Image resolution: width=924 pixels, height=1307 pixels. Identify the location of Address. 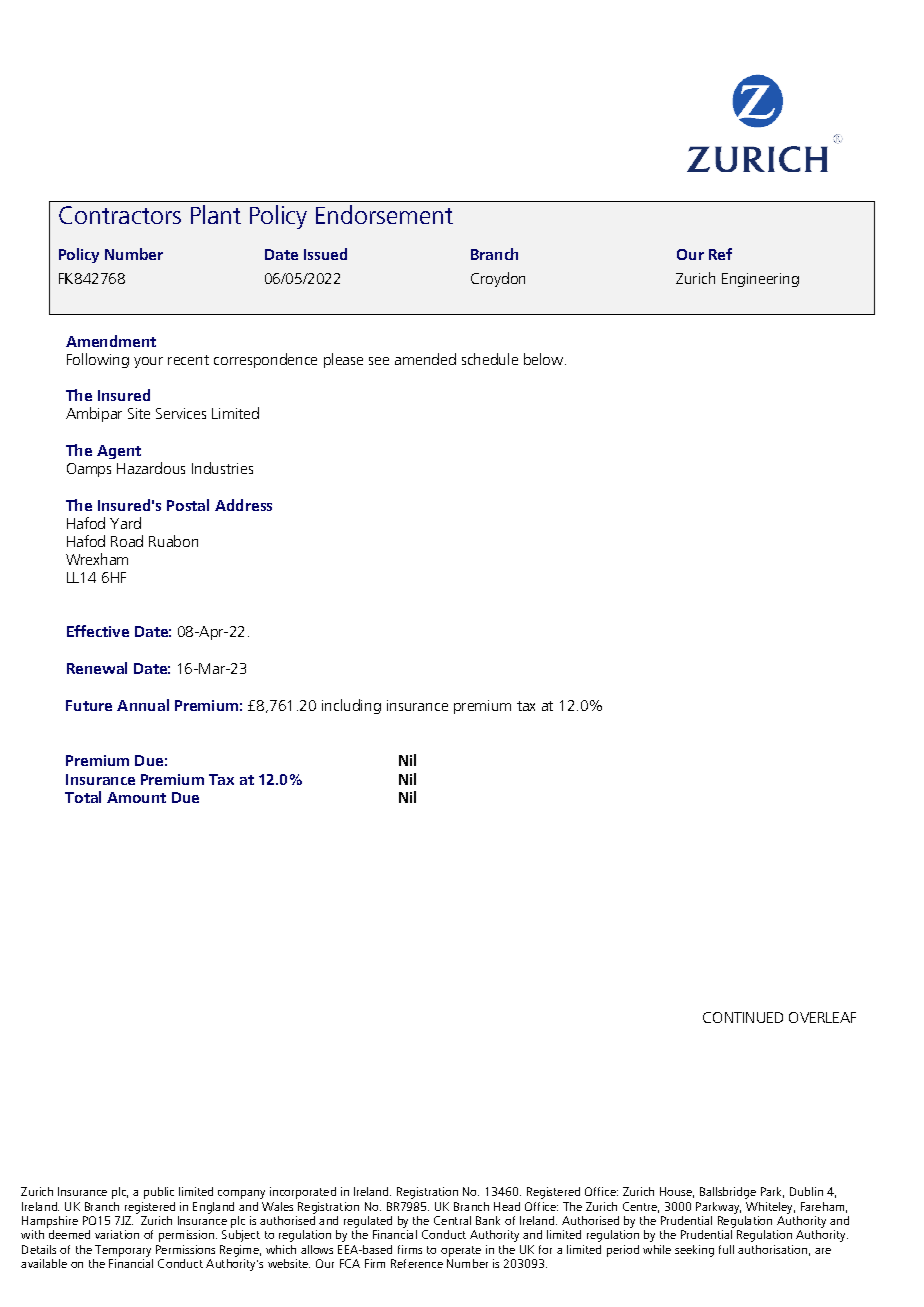
(243, 505).
